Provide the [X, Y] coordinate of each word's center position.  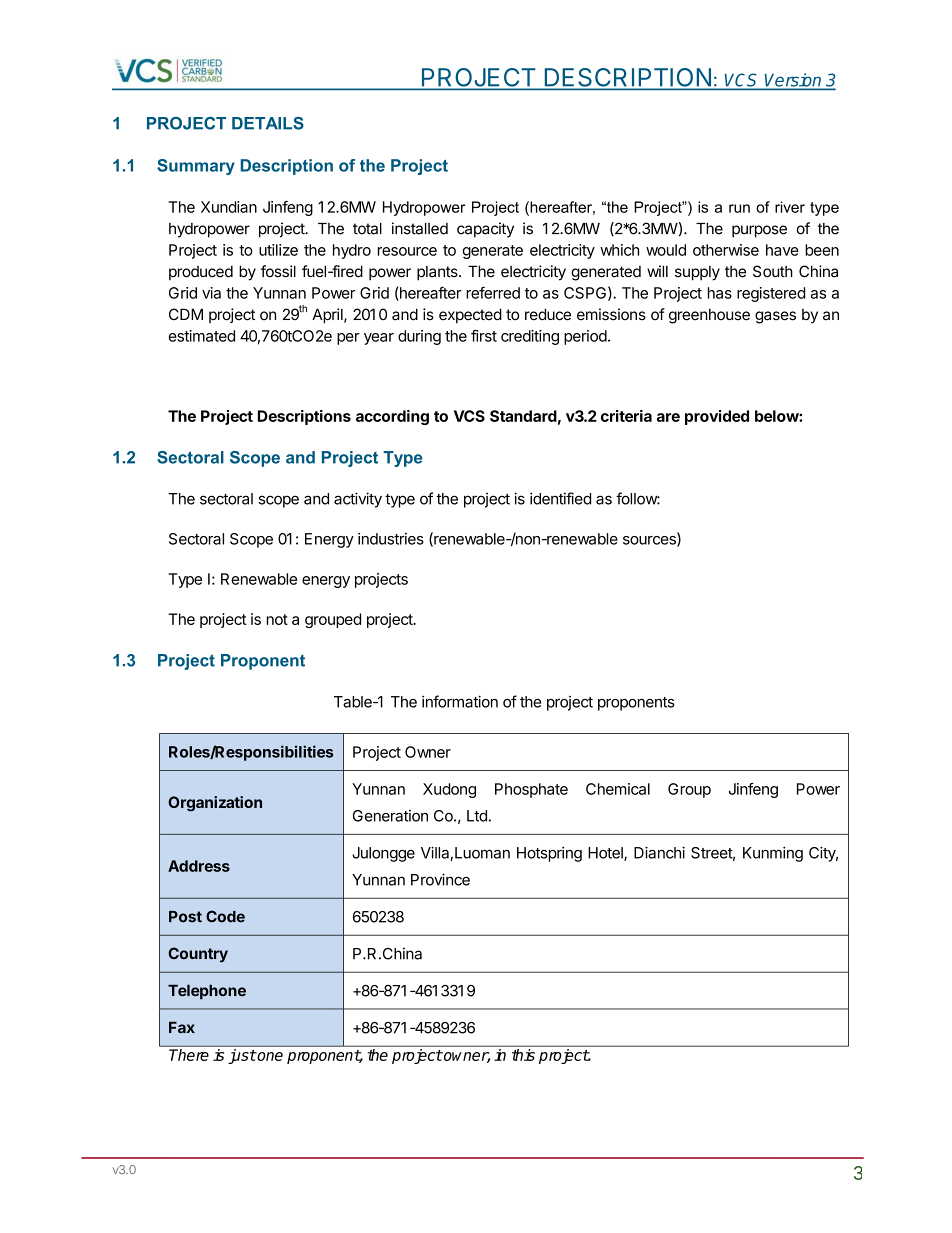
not [277, 619]
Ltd [477, 816]
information [460, 701]
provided [717, 417]
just [242, 1056]
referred [493, 292]
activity [358, 500]
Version [793, 81]
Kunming [773, 854]
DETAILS [268, 123]
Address [199, 866]
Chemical [618, 789]
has [720, 293]
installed [420, 228]
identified [560, 498]
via [211, 293]
